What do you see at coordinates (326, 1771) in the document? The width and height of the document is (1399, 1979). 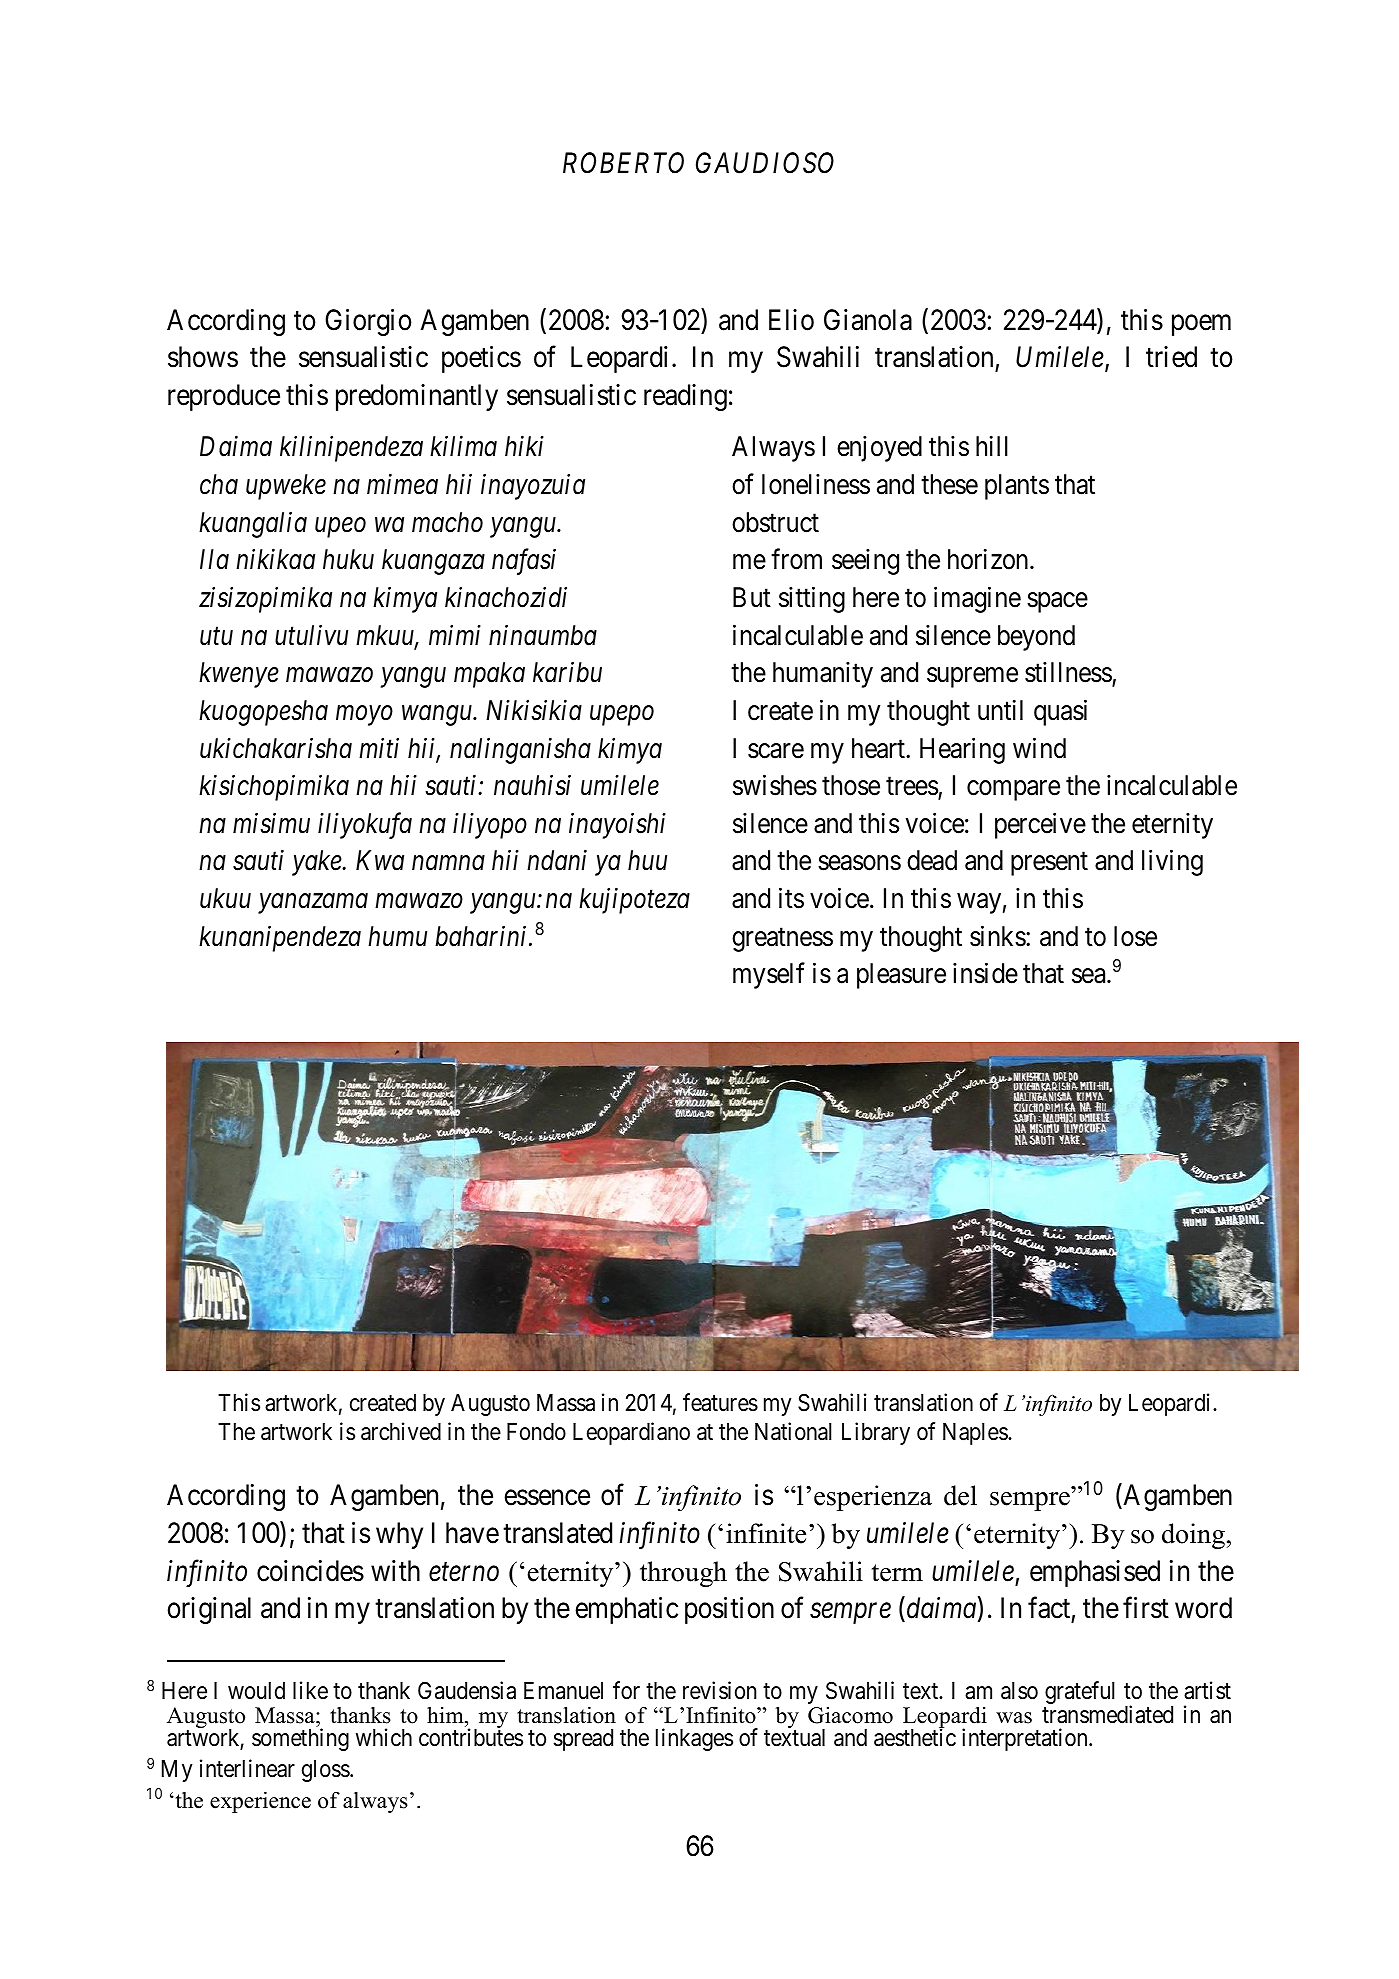 I see `gloss` at bounding box center [326, 1771].
